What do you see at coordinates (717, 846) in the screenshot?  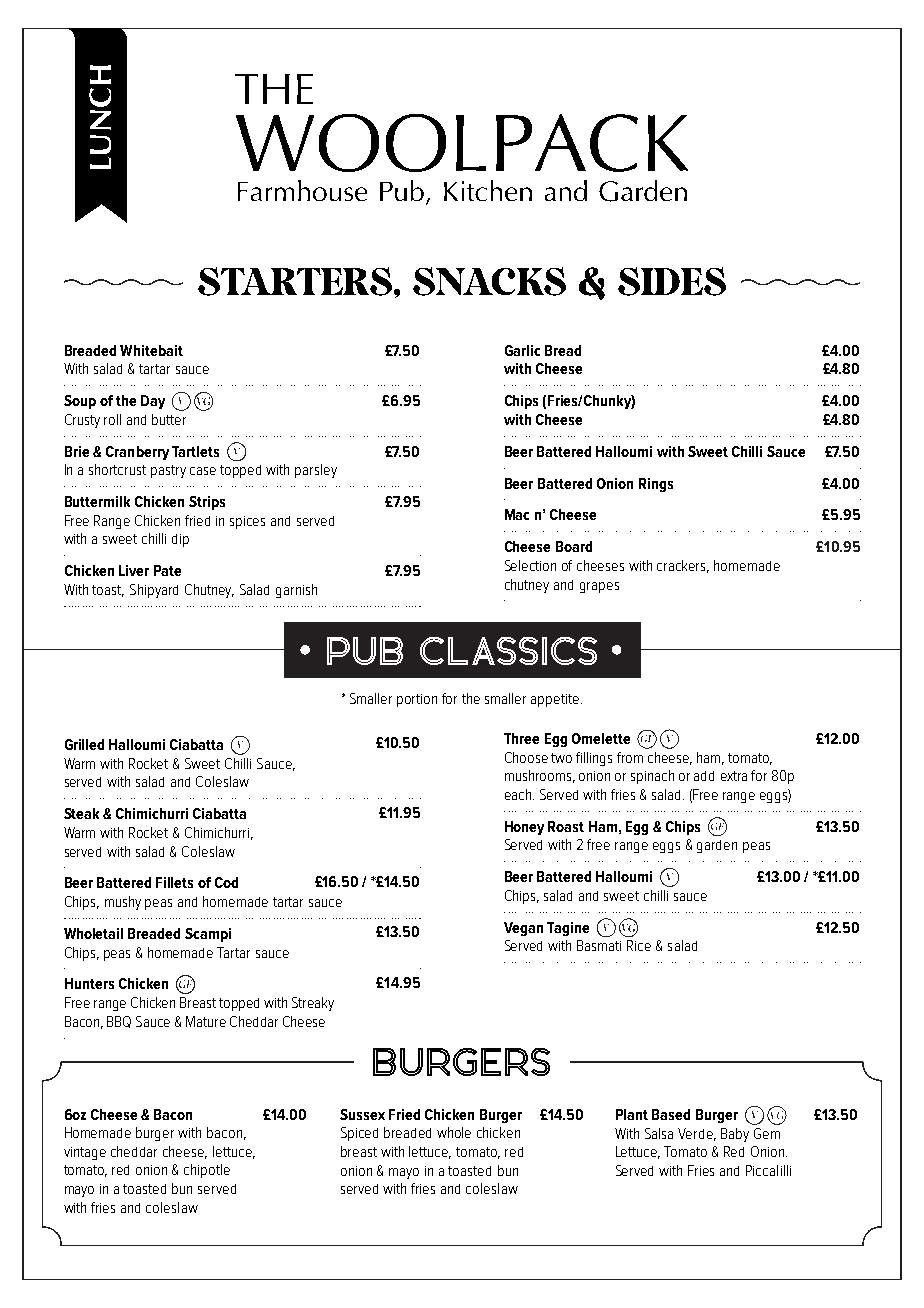 I see `garden` at bounding box center [717, 846].
